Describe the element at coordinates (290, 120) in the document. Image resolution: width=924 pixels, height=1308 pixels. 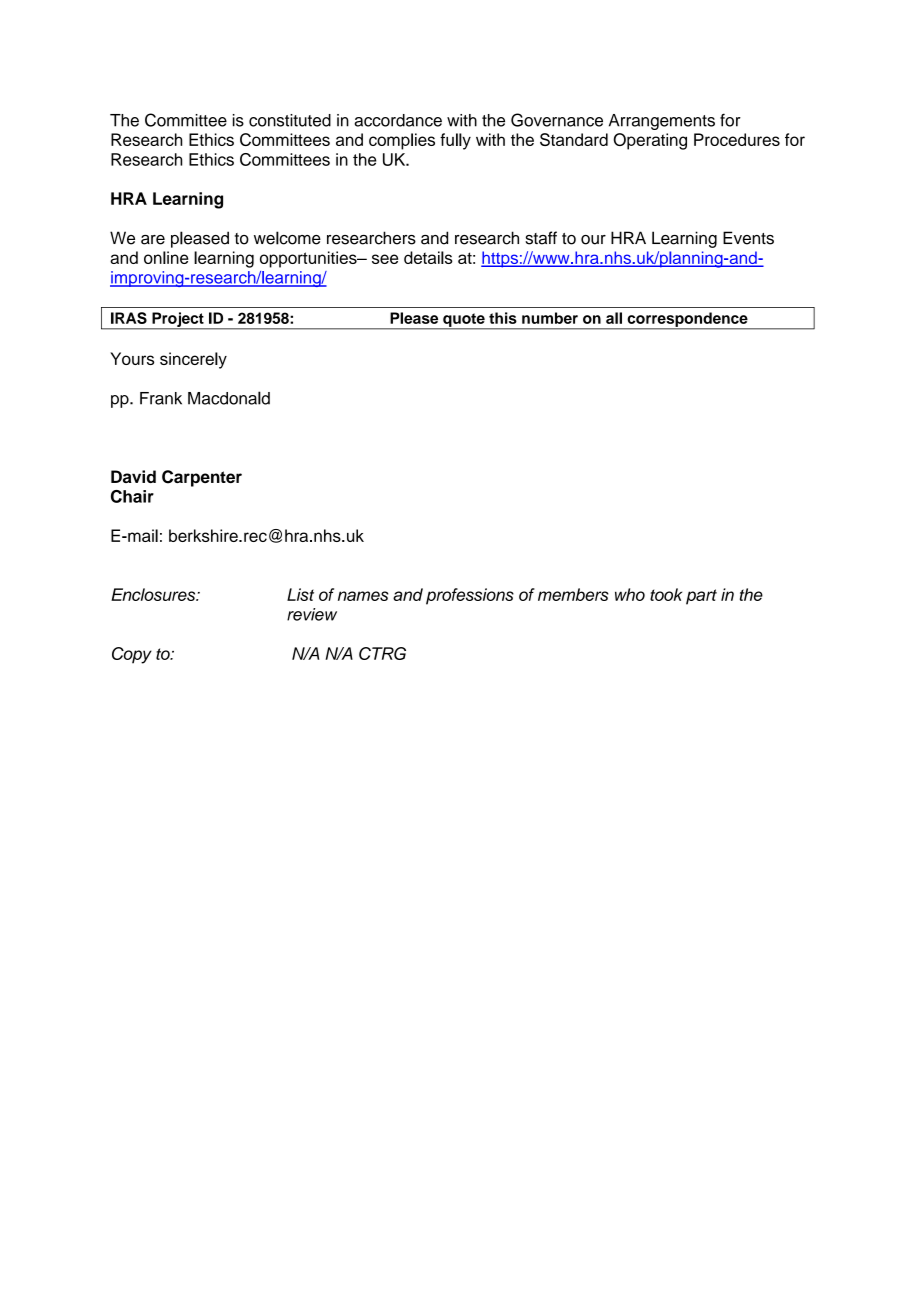
I see `constituted` at that location.
